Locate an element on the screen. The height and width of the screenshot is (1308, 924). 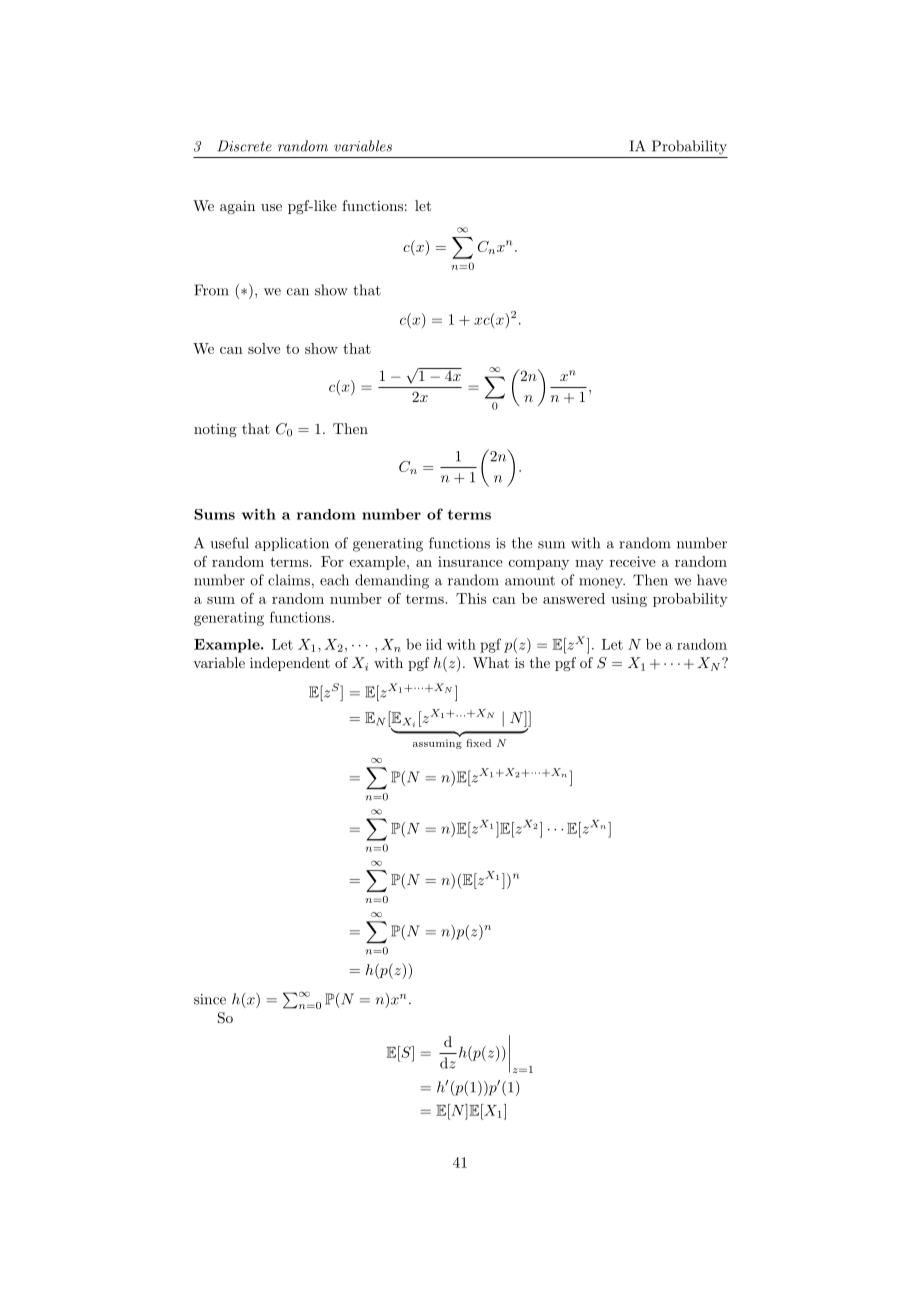
since is located at coordinates (210, 999).
